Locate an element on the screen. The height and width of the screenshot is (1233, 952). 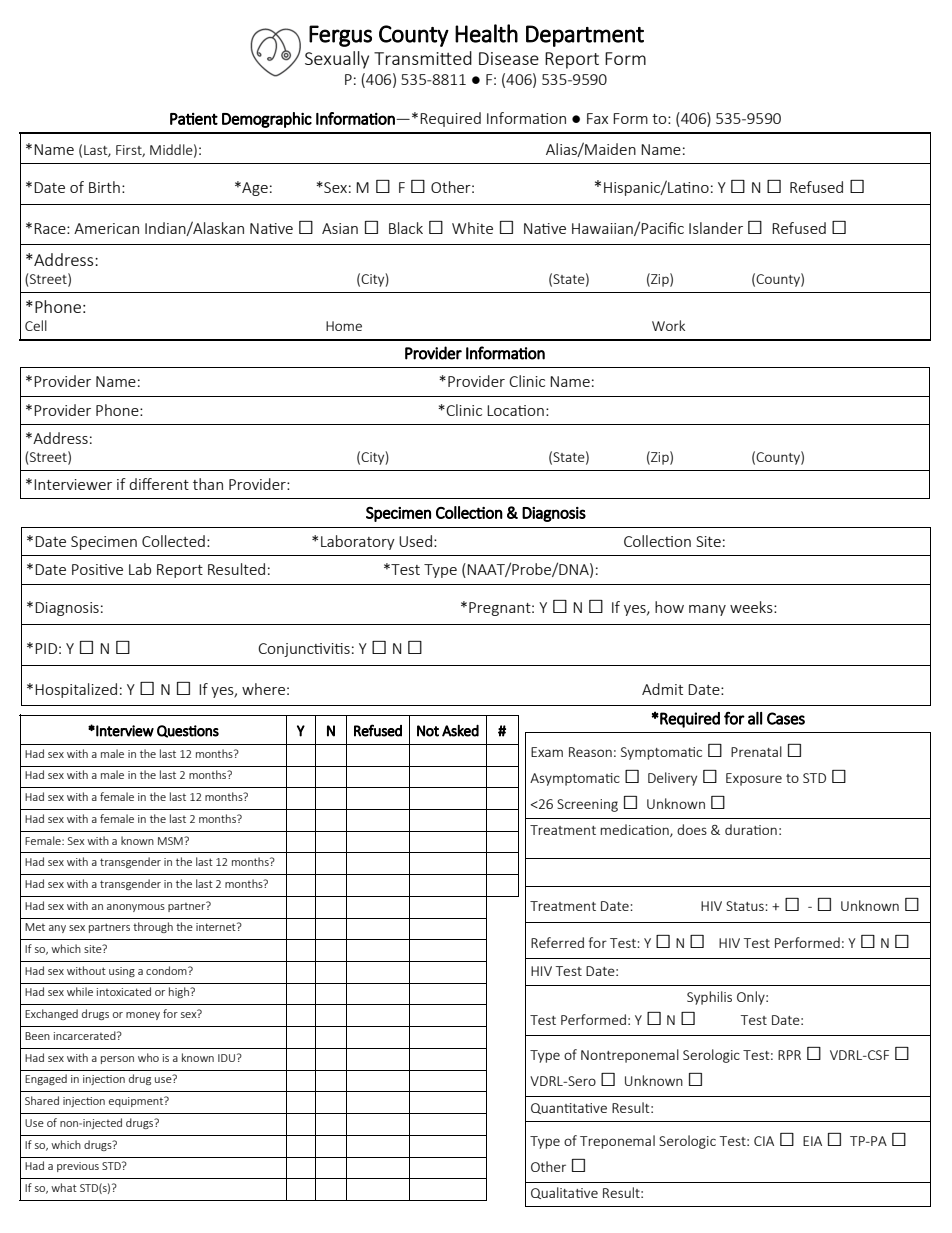
Laboratory is located at coordinates (358, 542).
